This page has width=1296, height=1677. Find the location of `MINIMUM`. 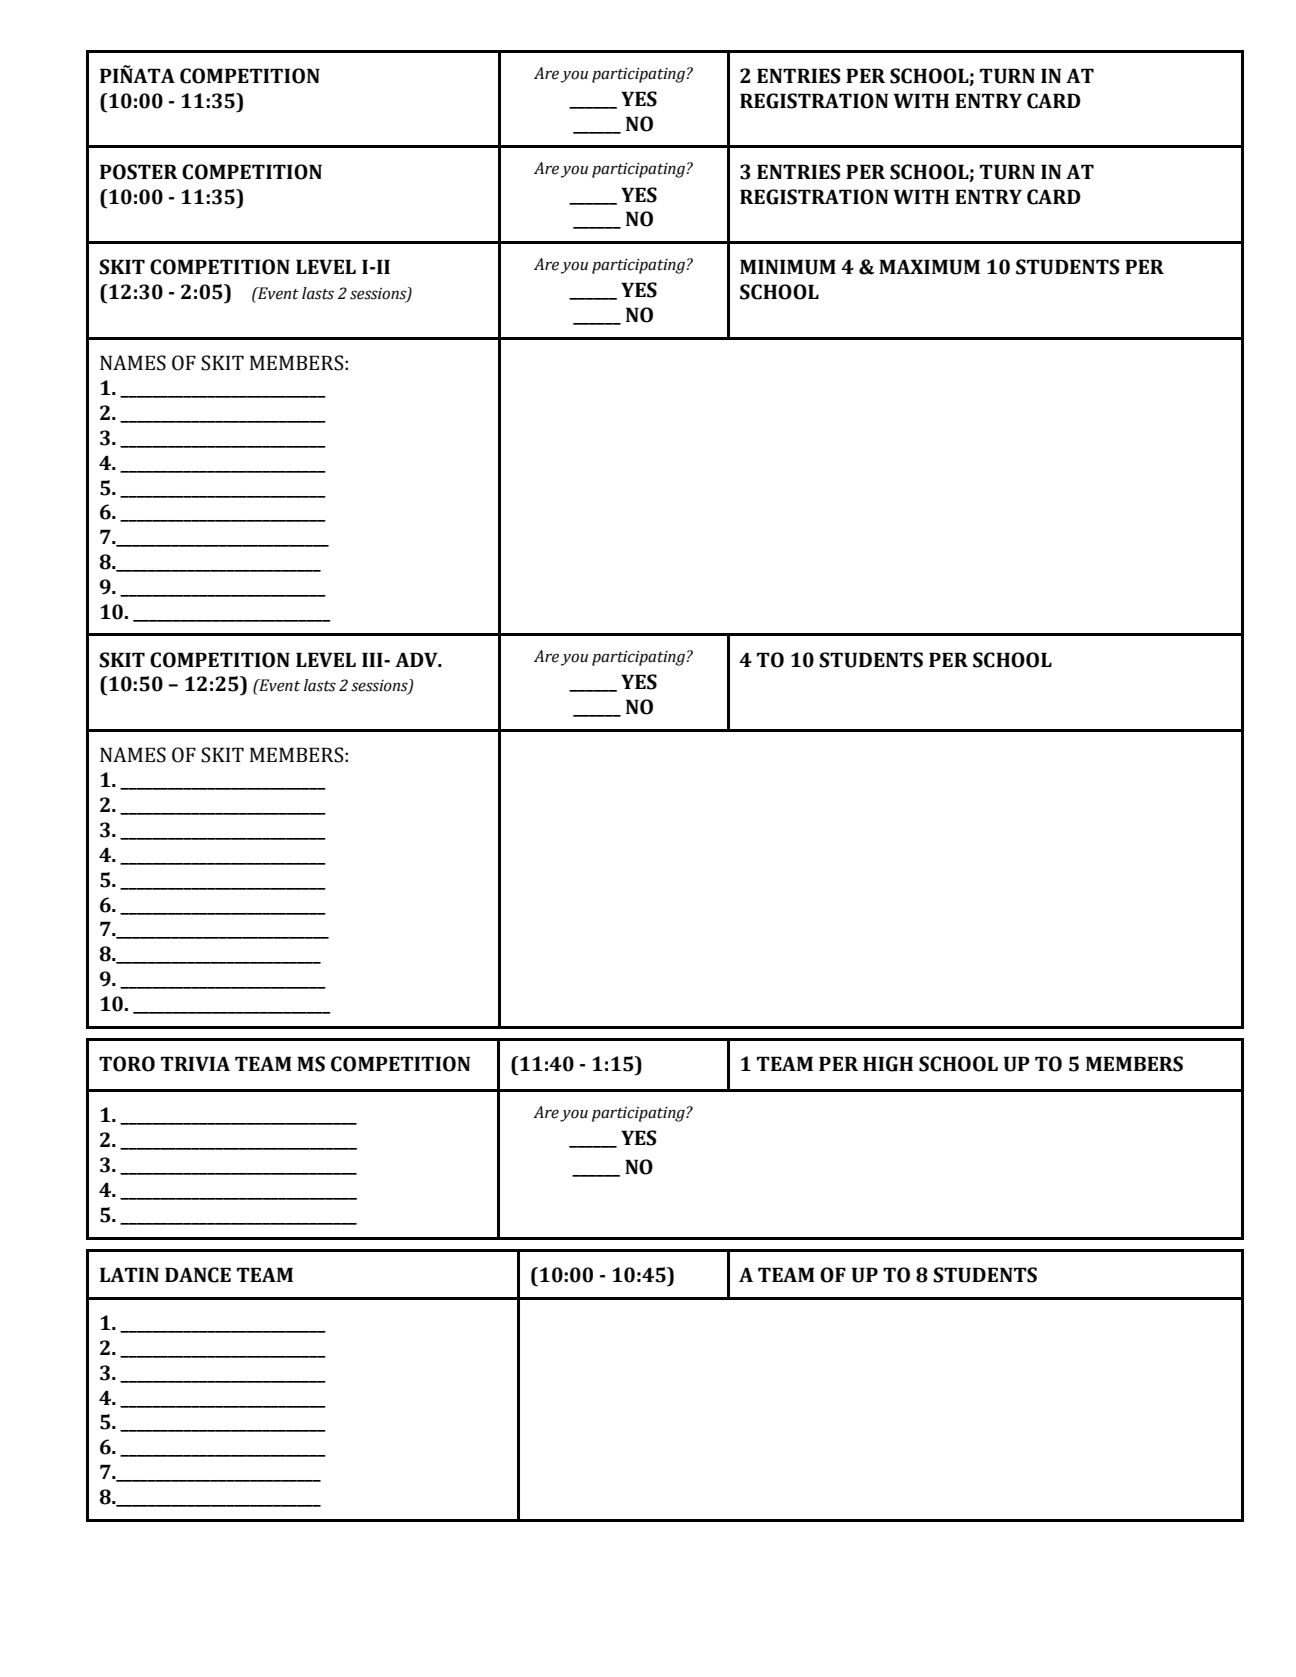

MINIMUM is located at coordinates (788, 267).
